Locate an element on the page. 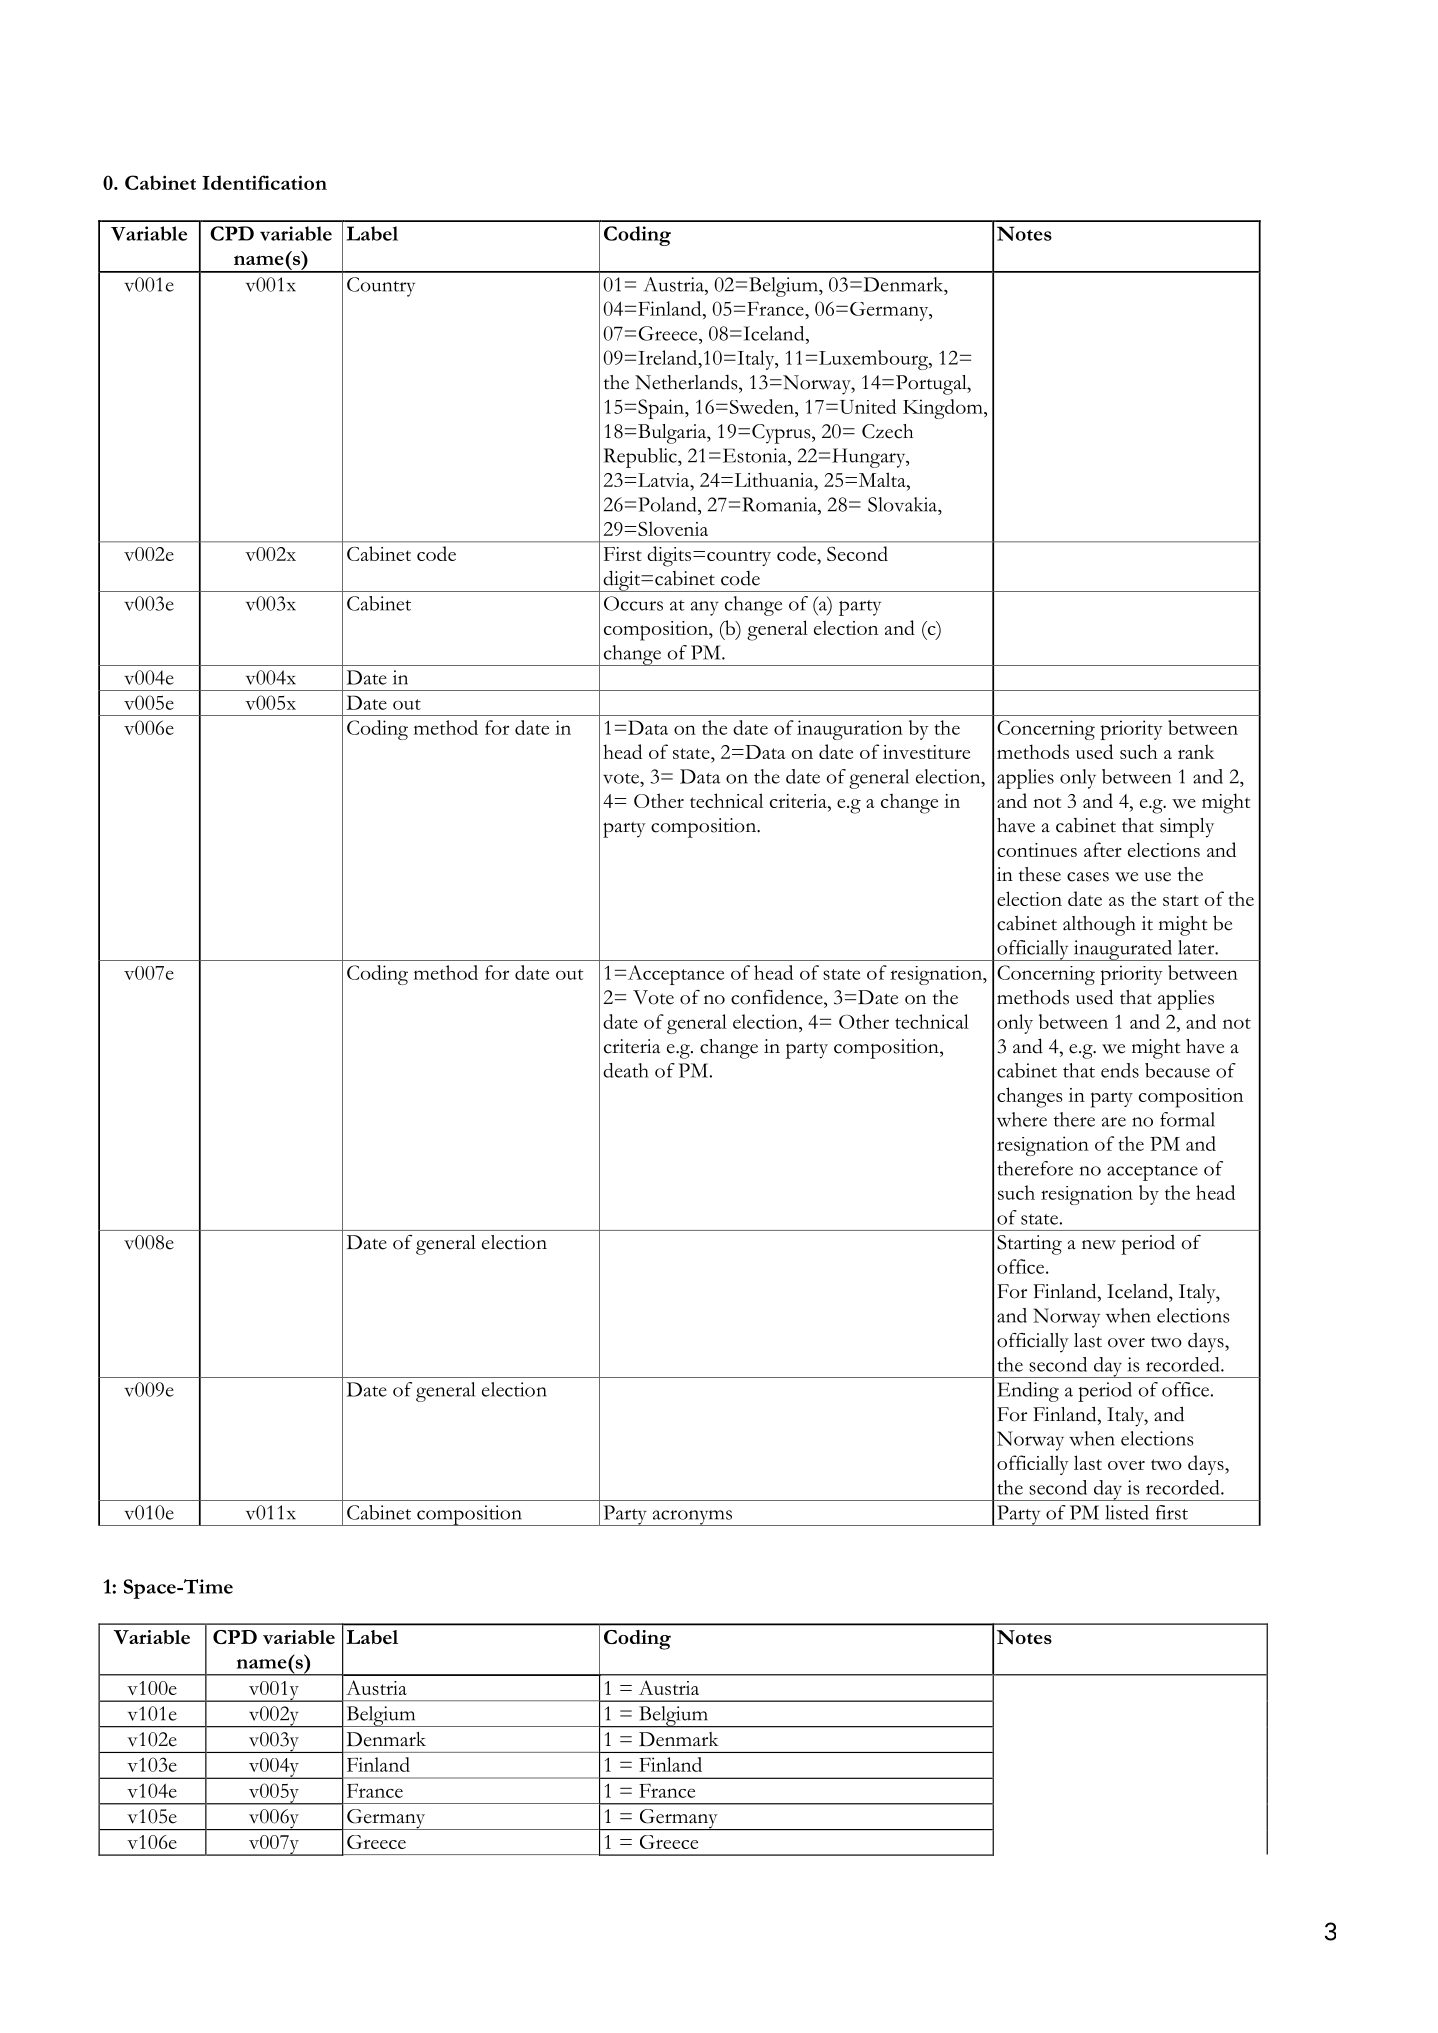 Image resolution: width=1438 pixels, height=2033 pixels. Identification is located at coordinates (264, 182).
